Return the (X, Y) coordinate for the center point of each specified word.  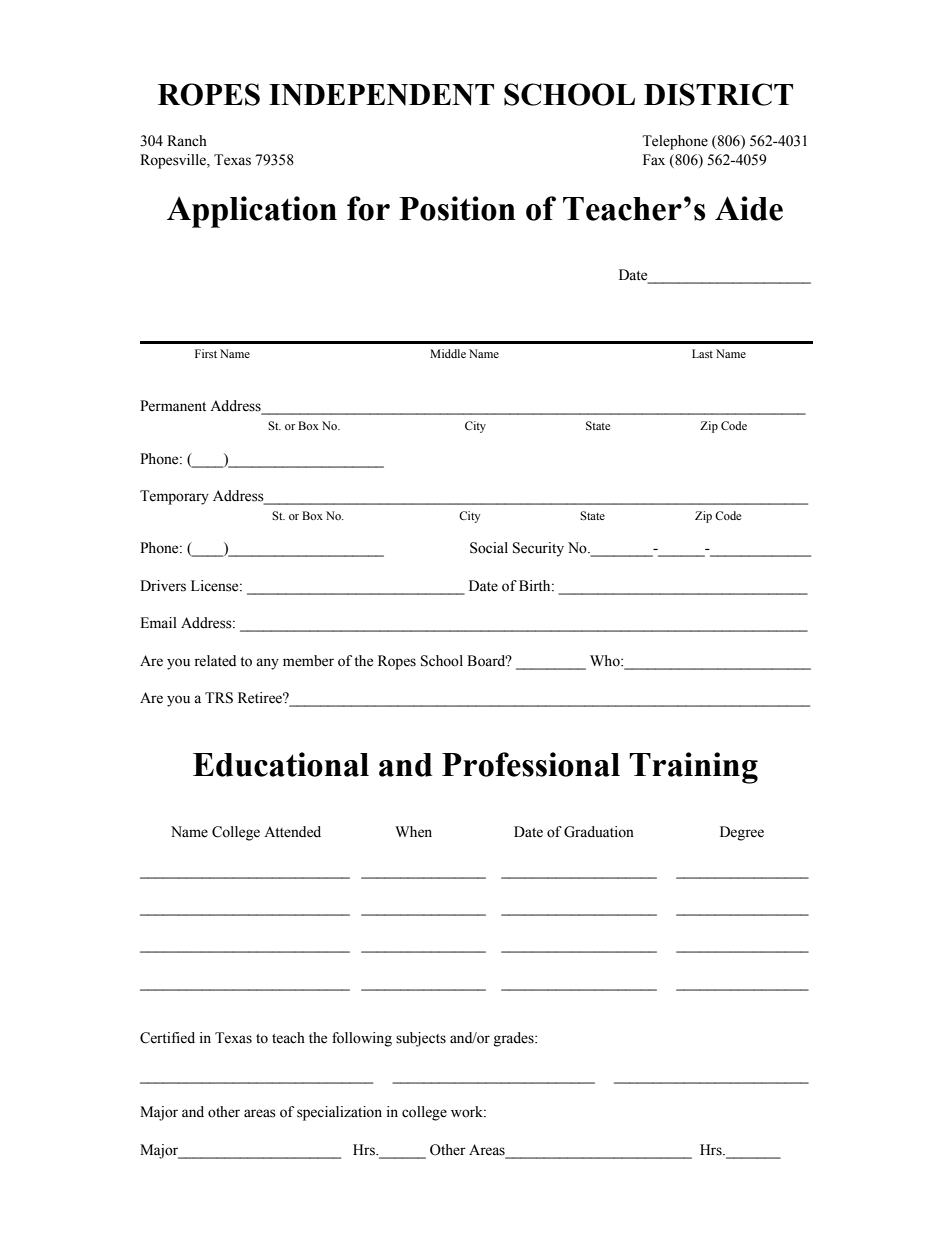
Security (538, 549)
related (215, 661)
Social (489, 548)
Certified (167, 1038)
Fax (654, 159)
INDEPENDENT (381, 95)
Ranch (187, 141)
